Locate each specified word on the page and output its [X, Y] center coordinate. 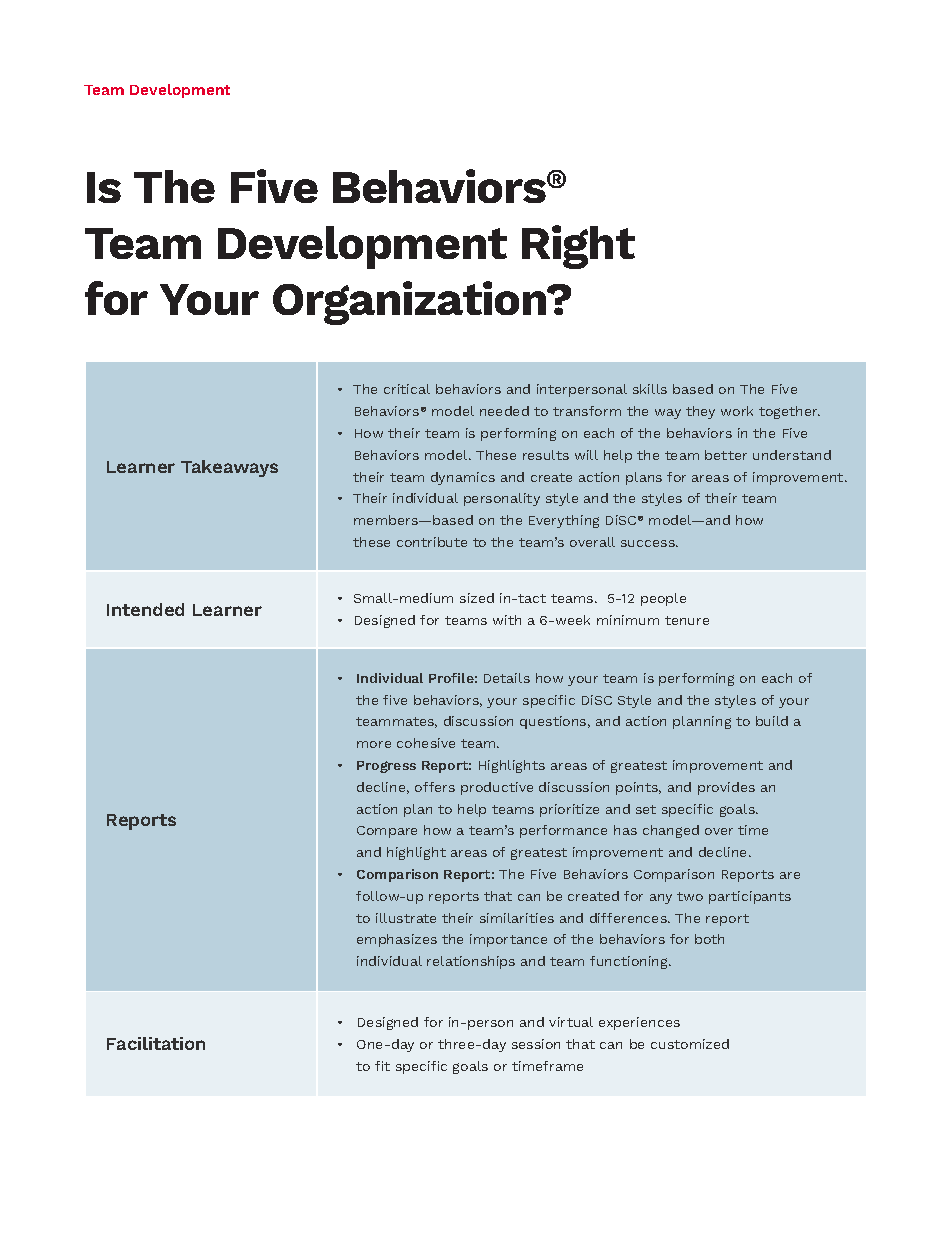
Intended [145, 609]
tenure [687, 620]
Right [578, 247]
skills [650, 389]
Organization [411, 303]
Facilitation [156, 1043]
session [536, 1044]
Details [507, 678]
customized [690, 1044]
